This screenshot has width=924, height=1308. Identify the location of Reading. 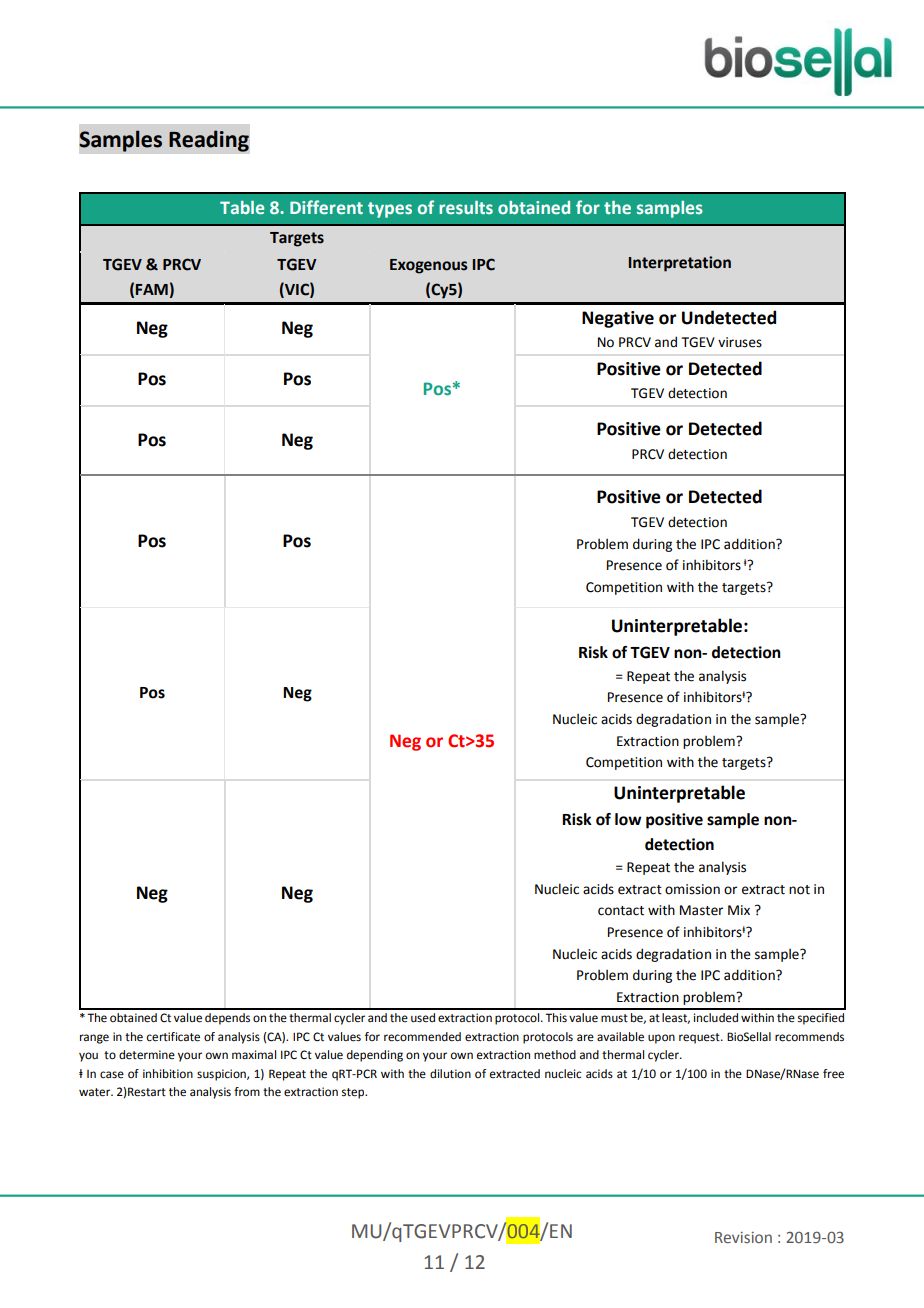
(209, 141).
